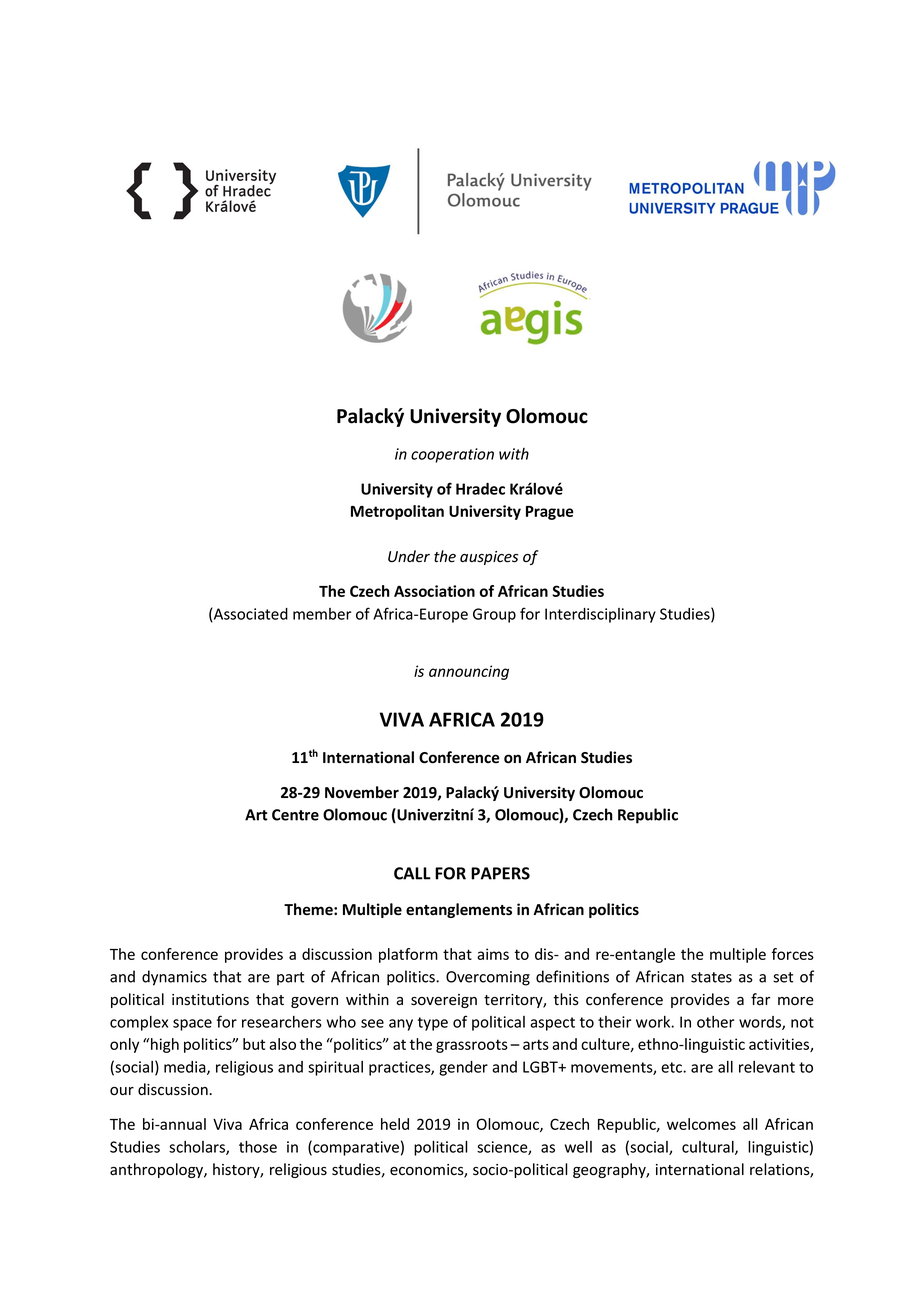 The height and width of the screenshot is (1308, 924). I want to click on Centre, so click(295, 815).
